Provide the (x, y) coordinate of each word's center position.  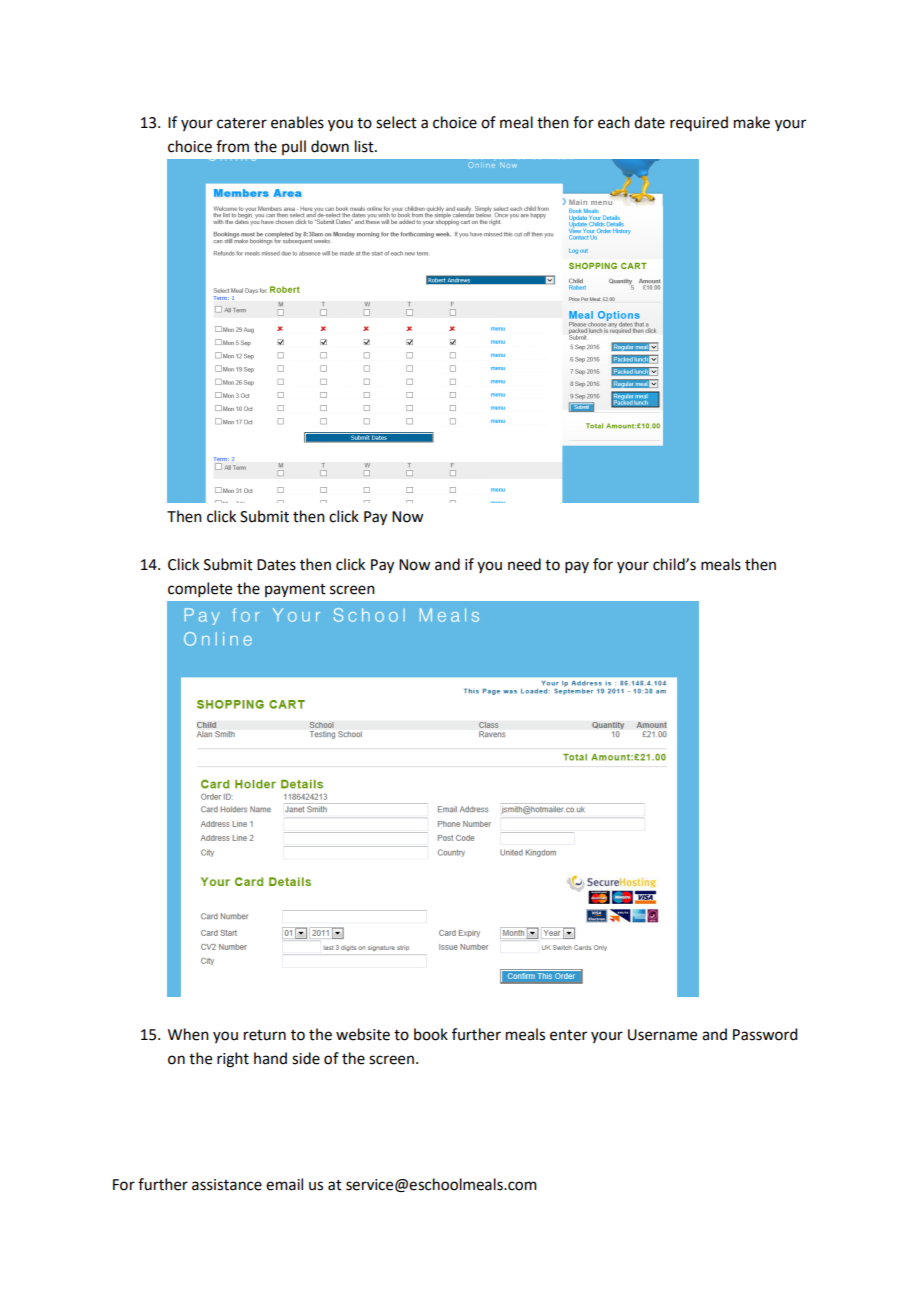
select (396, 122)
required (699, 123)
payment (295, 590)
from (232, 146)
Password (765, 1034)
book (431, 1034)
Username (662, 1035)
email (284, 1184)
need (524, 564)
